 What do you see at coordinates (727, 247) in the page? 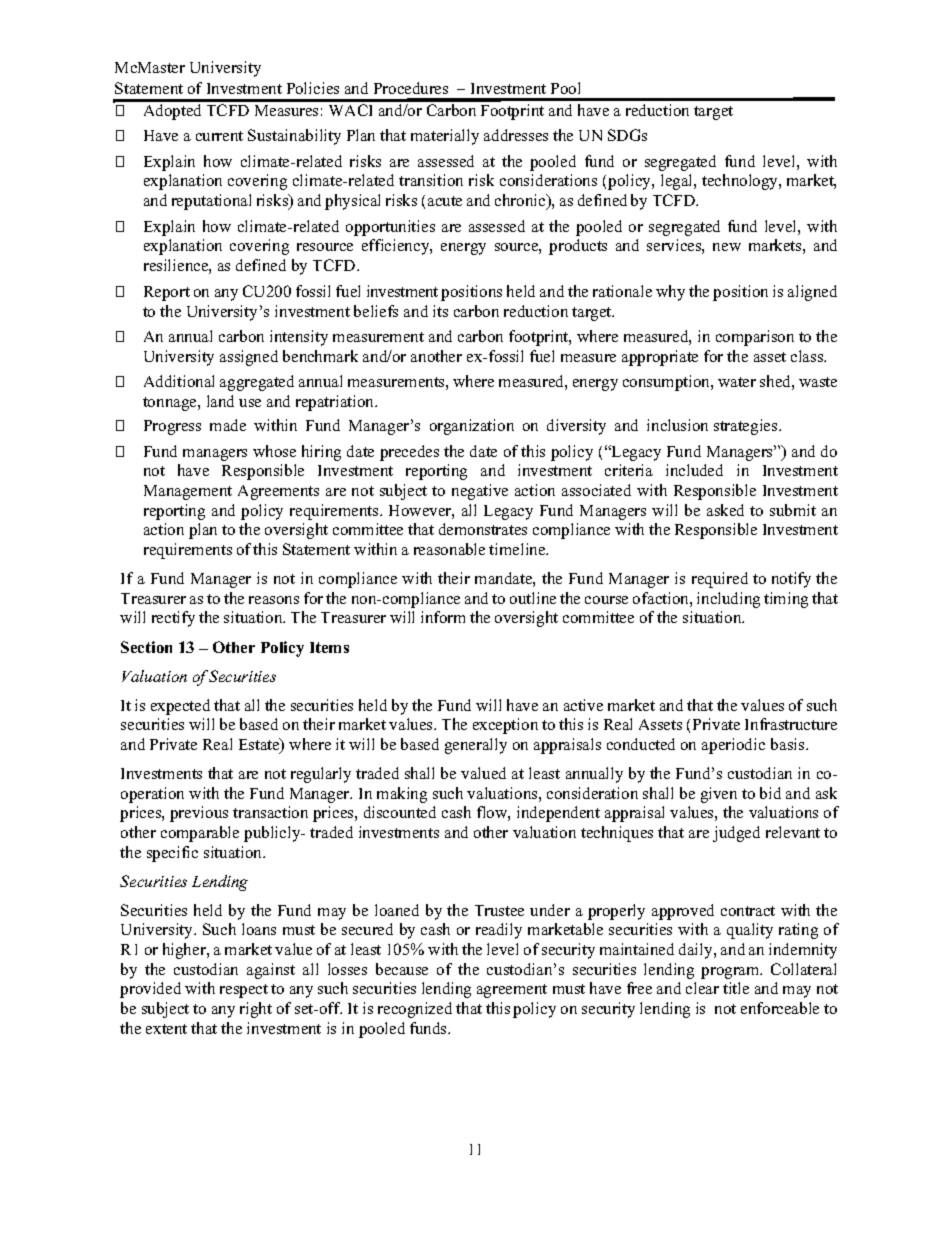
I see `new` at bounding box center [727, 247].
